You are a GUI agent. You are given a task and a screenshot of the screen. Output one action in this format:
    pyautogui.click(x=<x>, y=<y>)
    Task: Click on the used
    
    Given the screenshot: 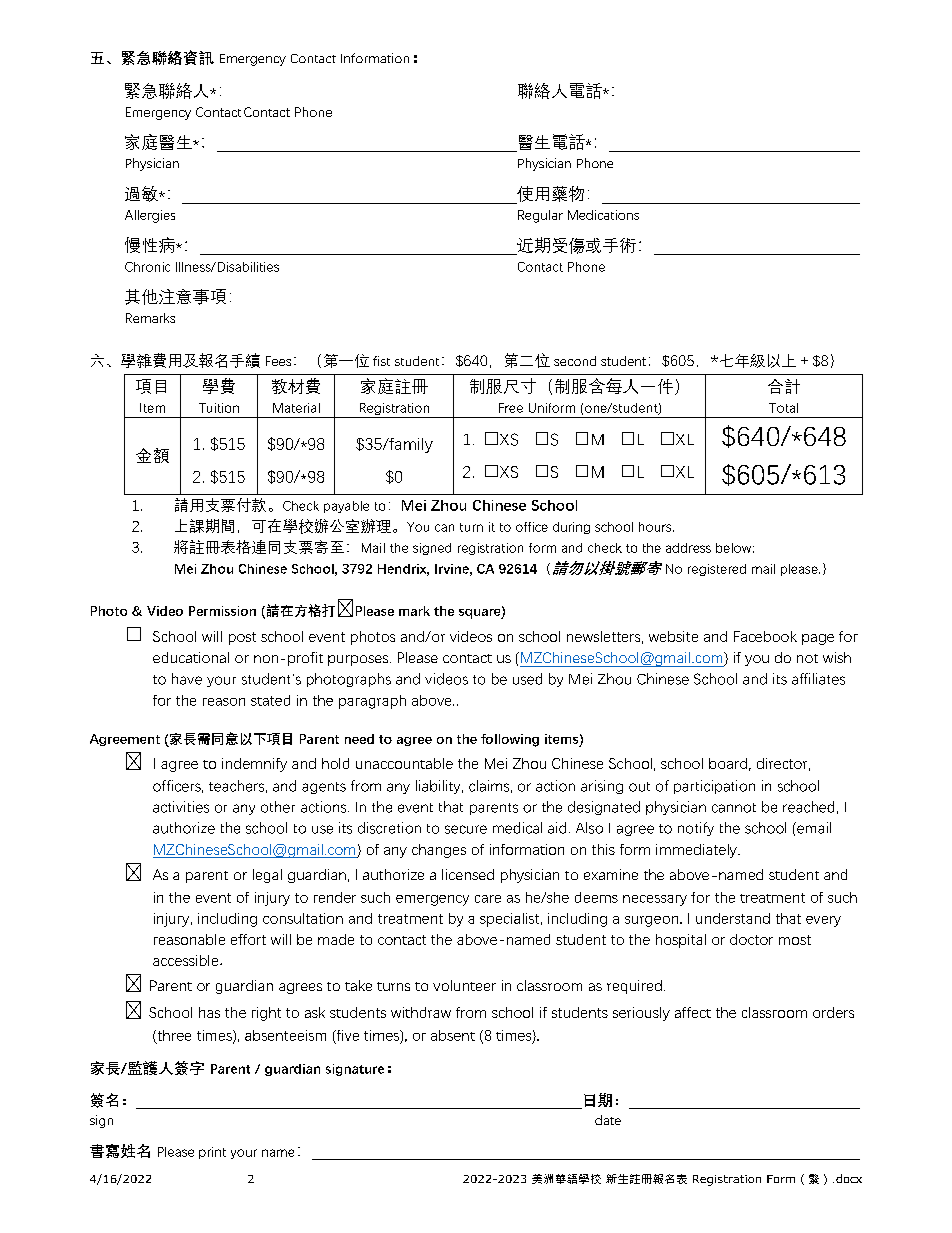 What is the action you would take?
    pyautogui.click(x=527, y=679)
